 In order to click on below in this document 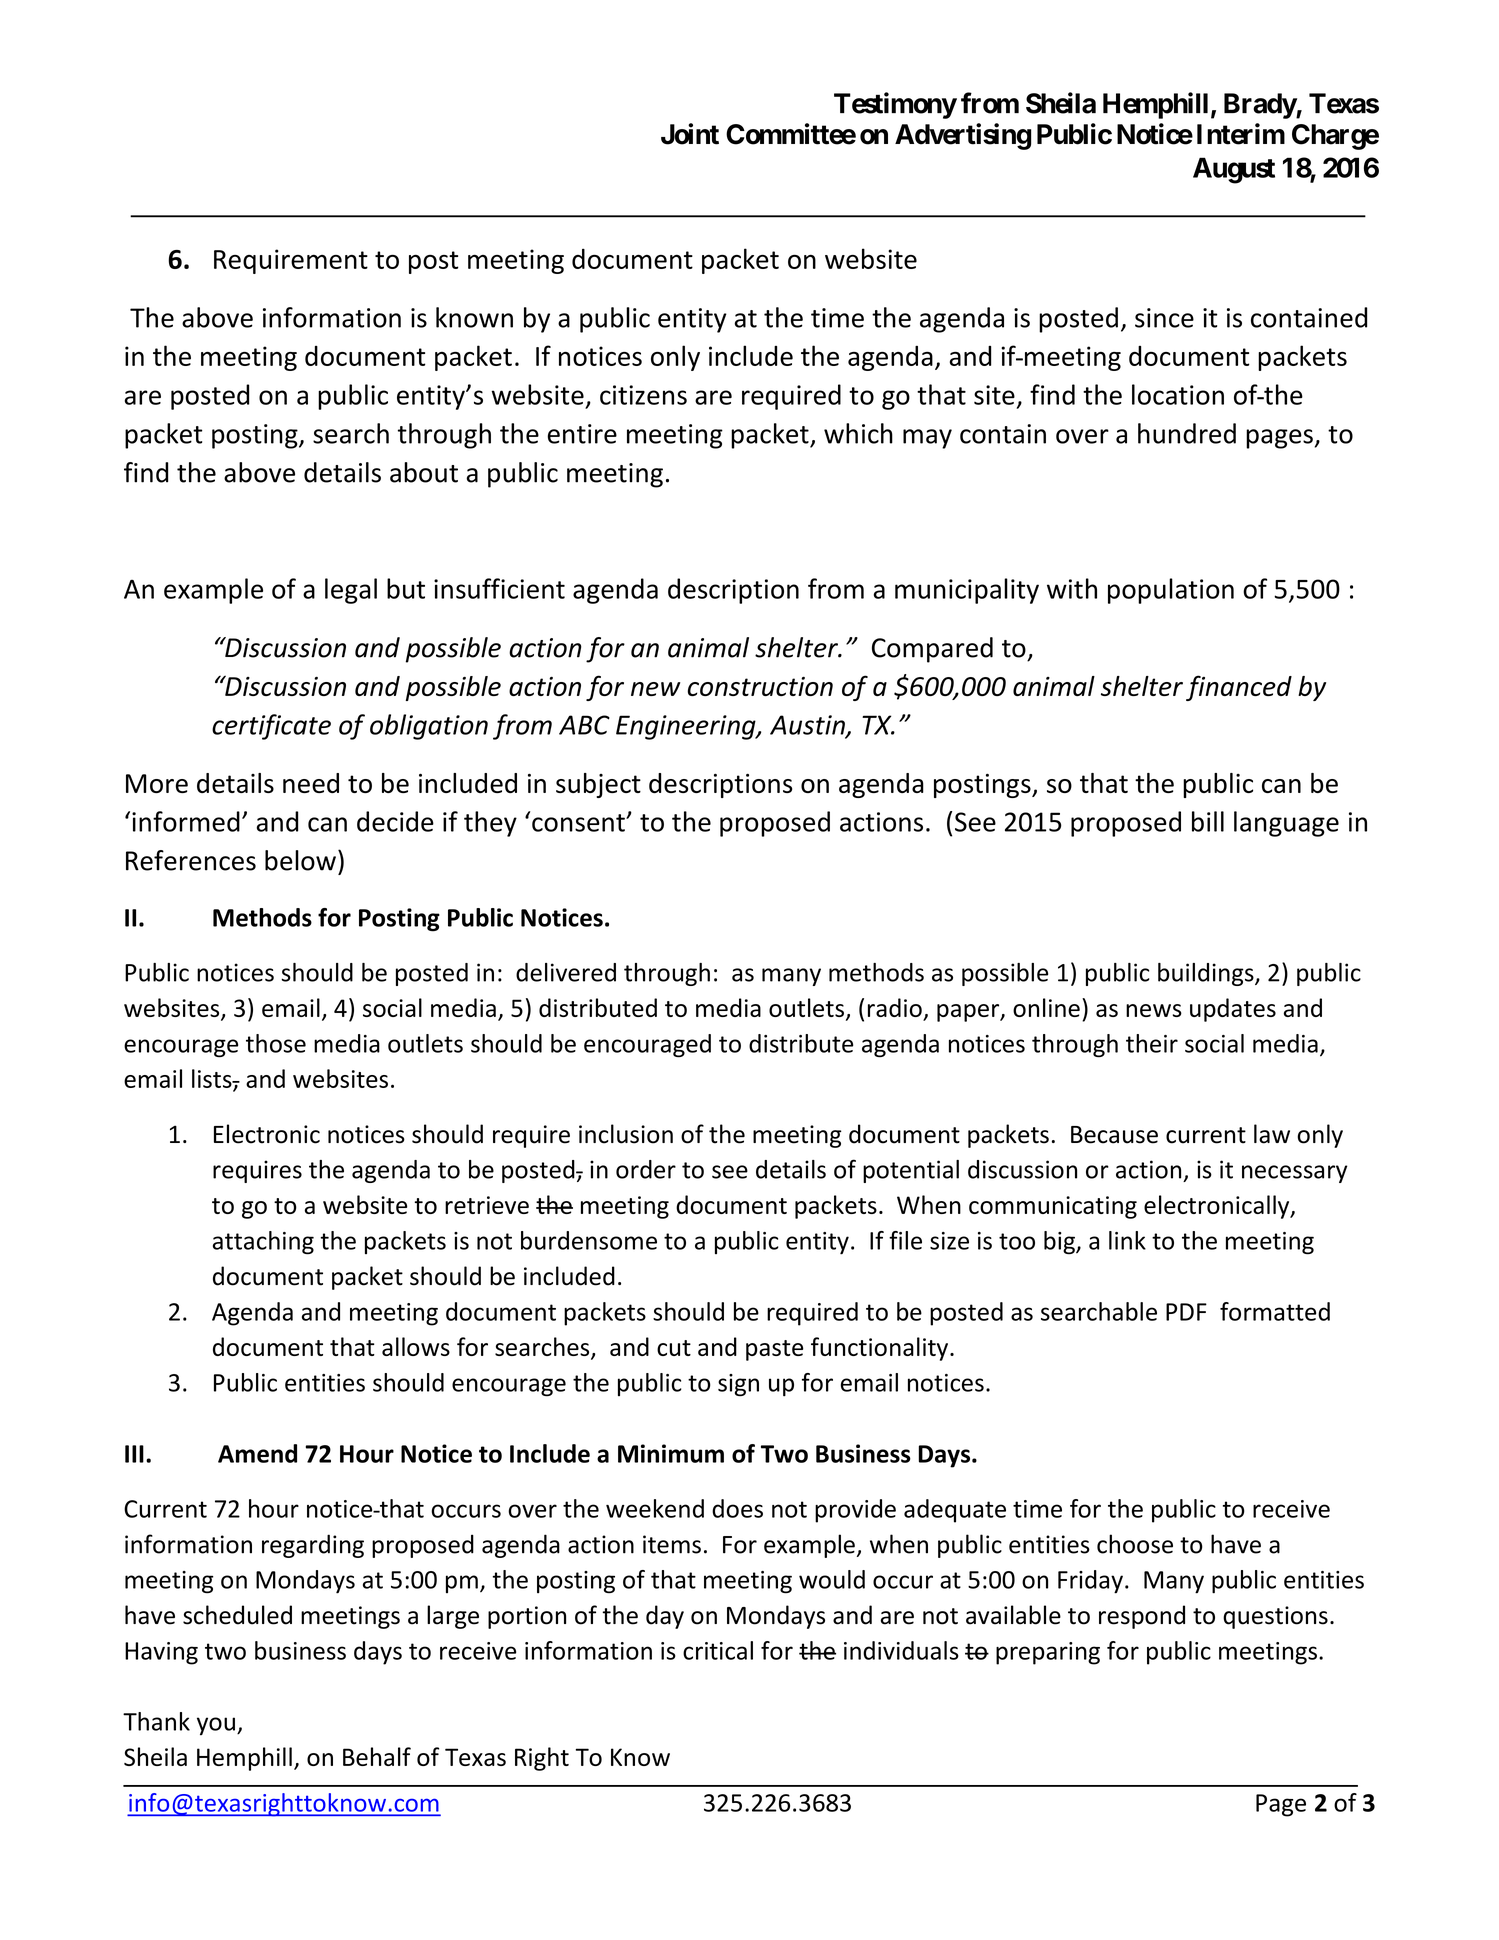, I will do `click(300, 860)`.
